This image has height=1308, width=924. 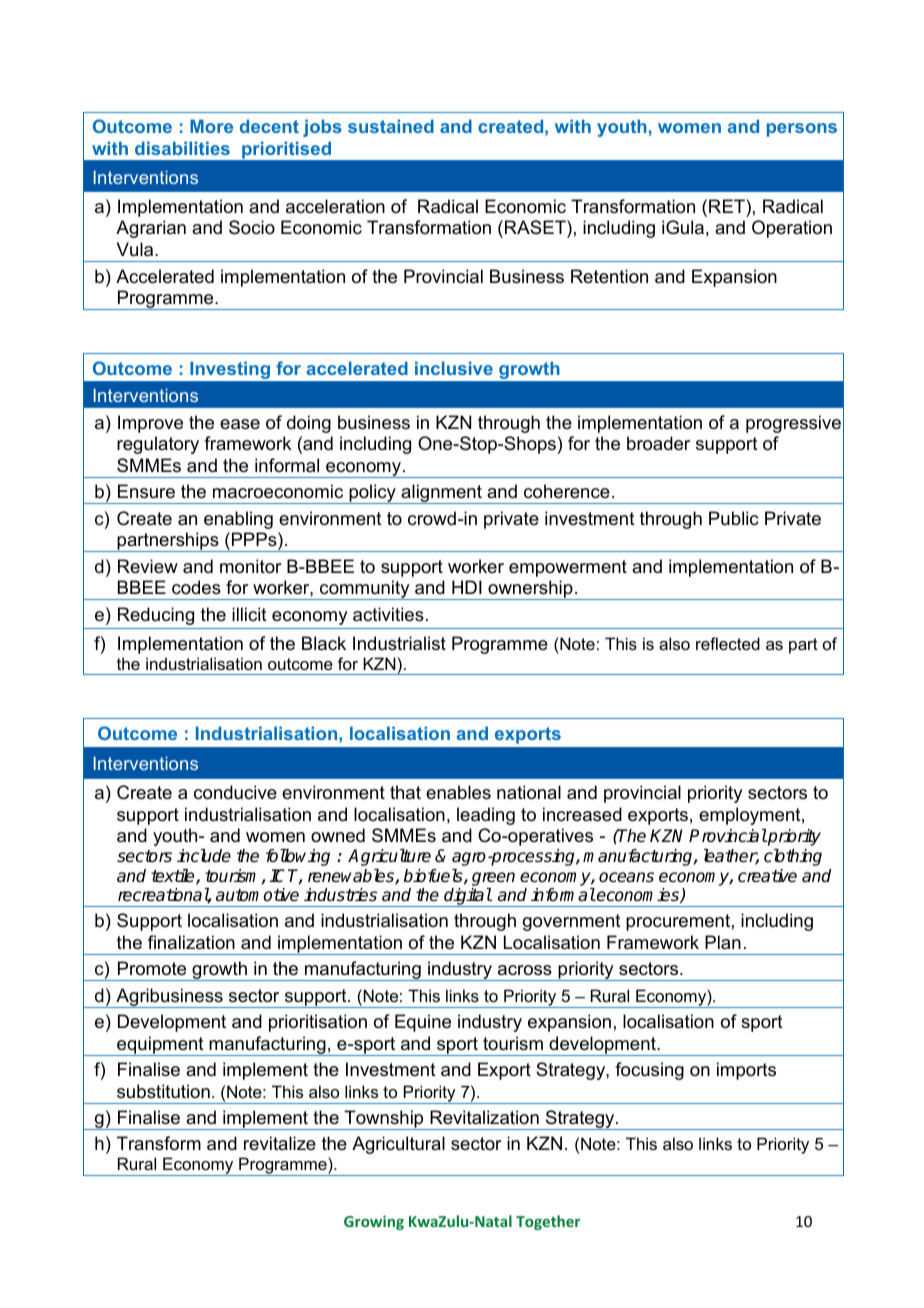 I want to click on digital, so click(x=467, y=897).
